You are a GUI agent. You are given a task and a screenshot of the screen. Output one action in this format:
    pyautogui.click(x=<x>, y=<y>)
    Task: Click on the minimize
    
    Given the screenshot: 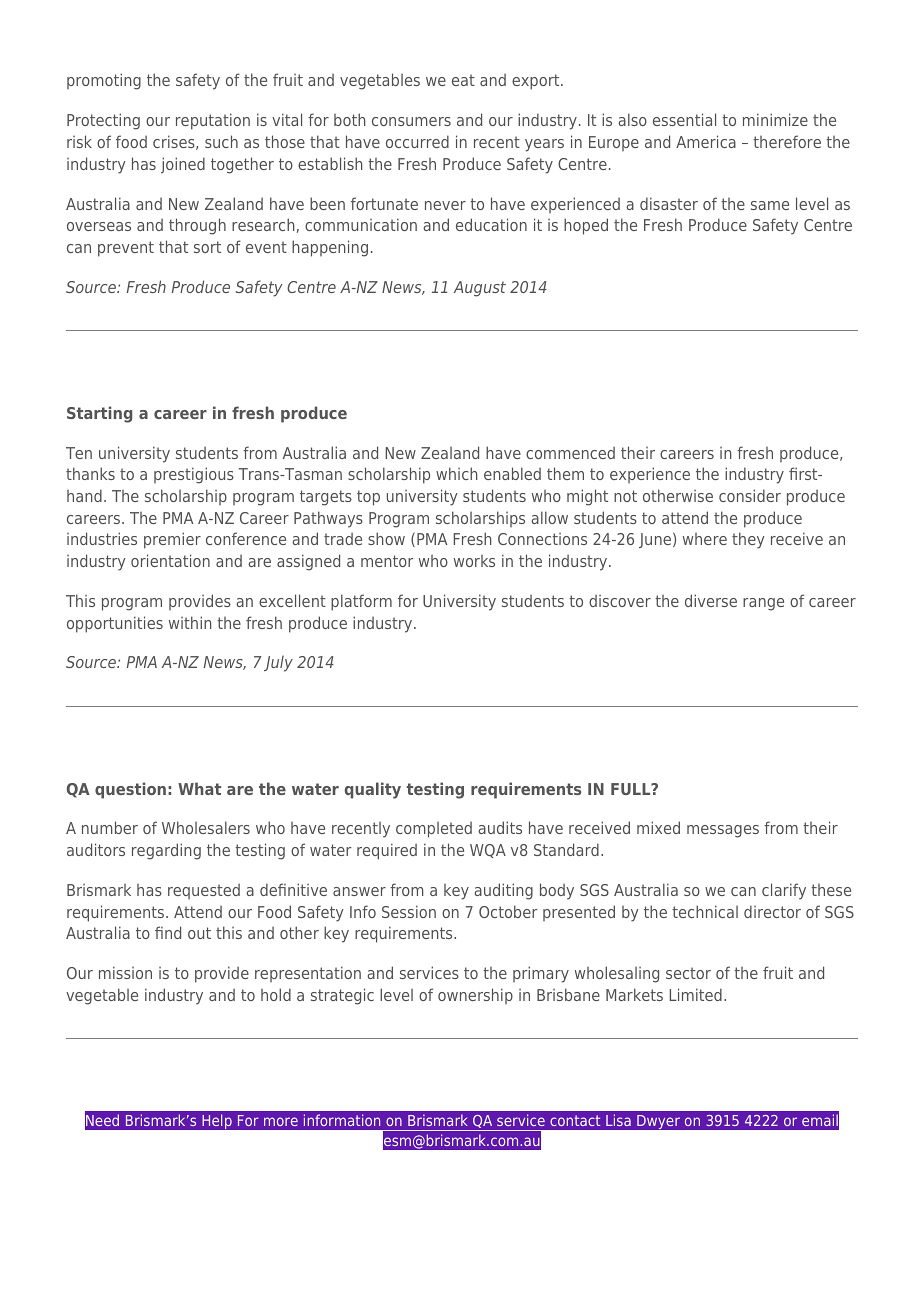 What is the action you would take?
    pyautogui.click(x=775, y=119)
